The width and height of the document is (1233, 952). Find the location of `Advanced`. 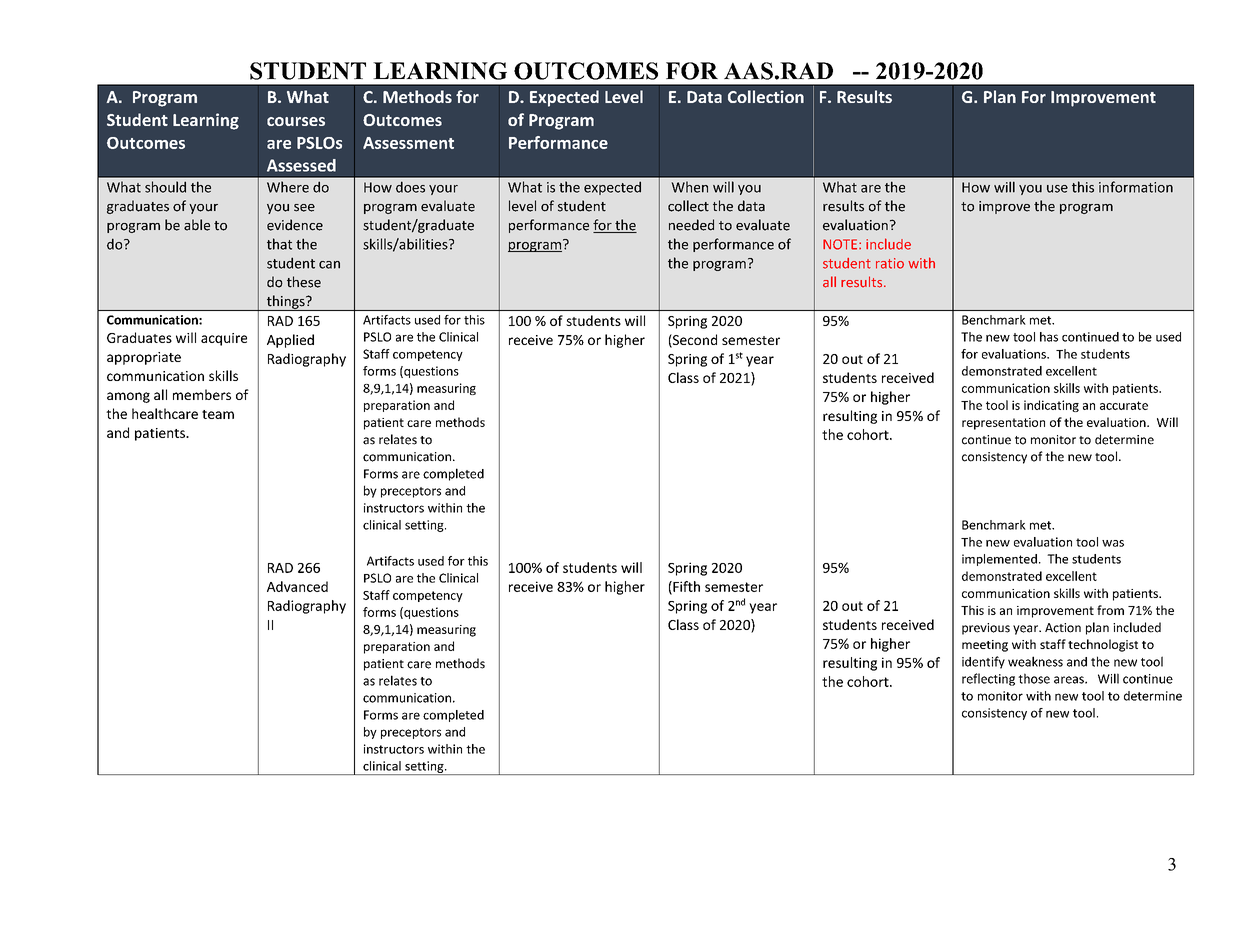

Advanced is located at coordinates (297, 586).
